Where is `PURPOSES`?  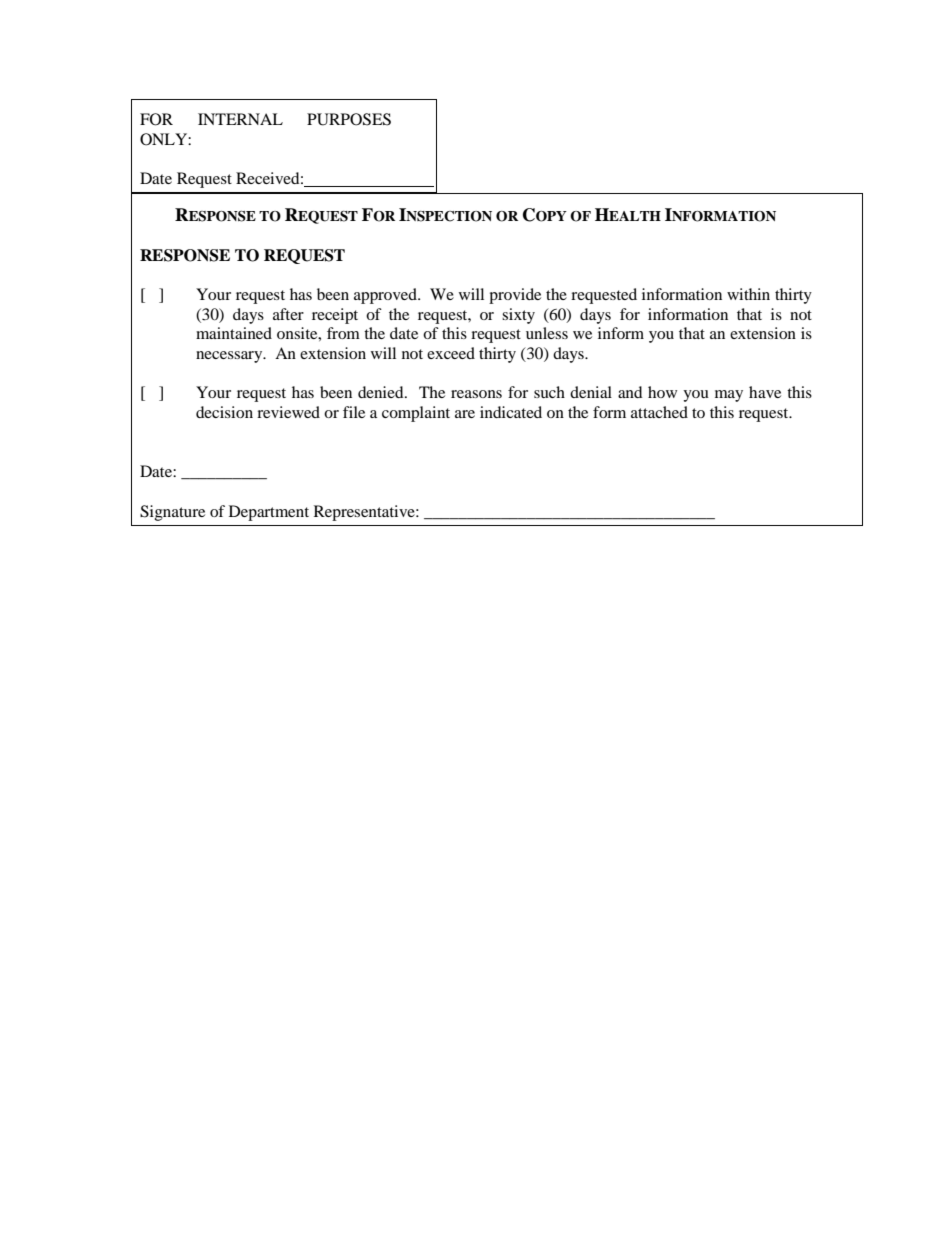
PURPOSES is located at coordinates (349, 119).
